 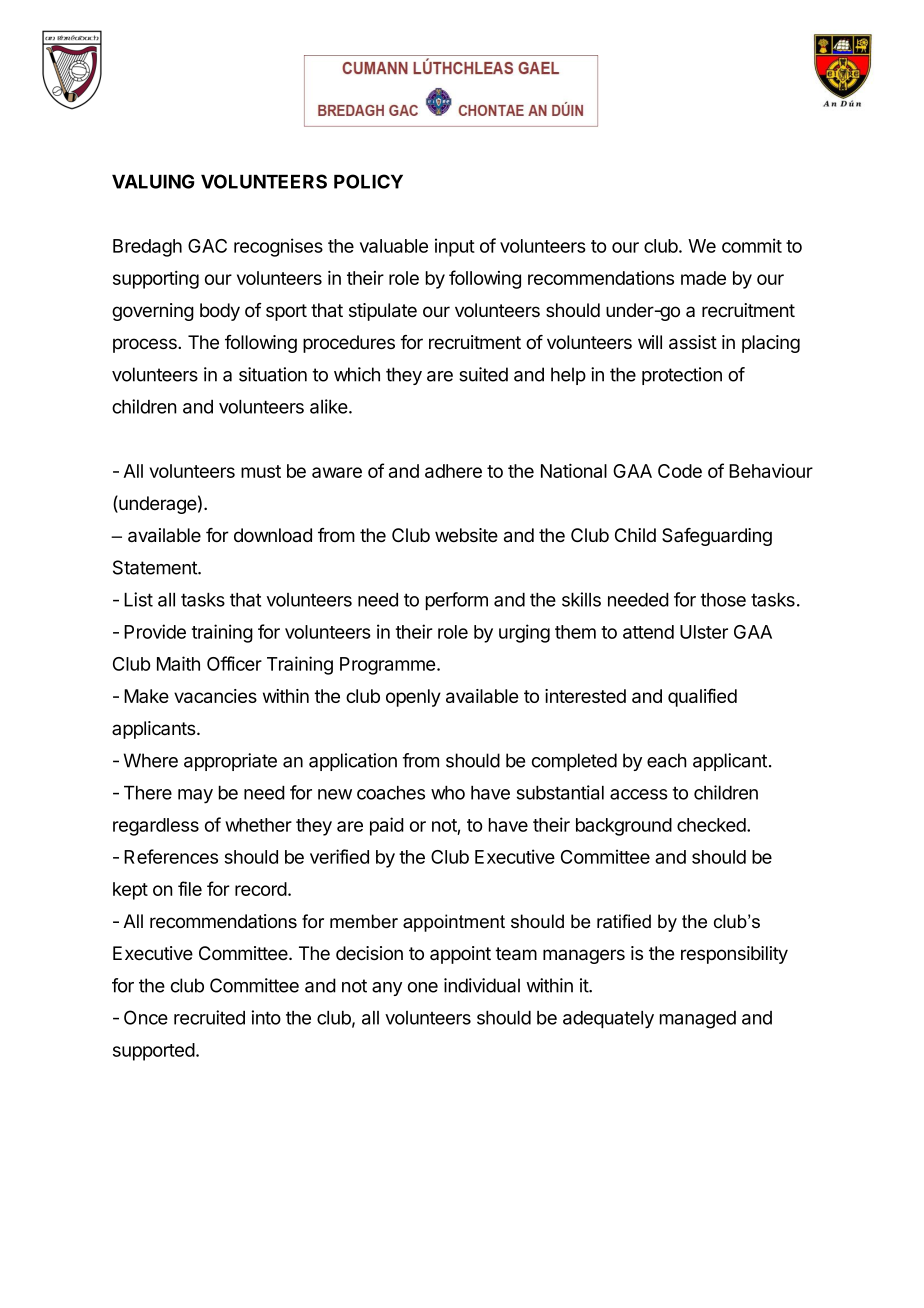 I want to click on openly, so click(x=413, y=698).
